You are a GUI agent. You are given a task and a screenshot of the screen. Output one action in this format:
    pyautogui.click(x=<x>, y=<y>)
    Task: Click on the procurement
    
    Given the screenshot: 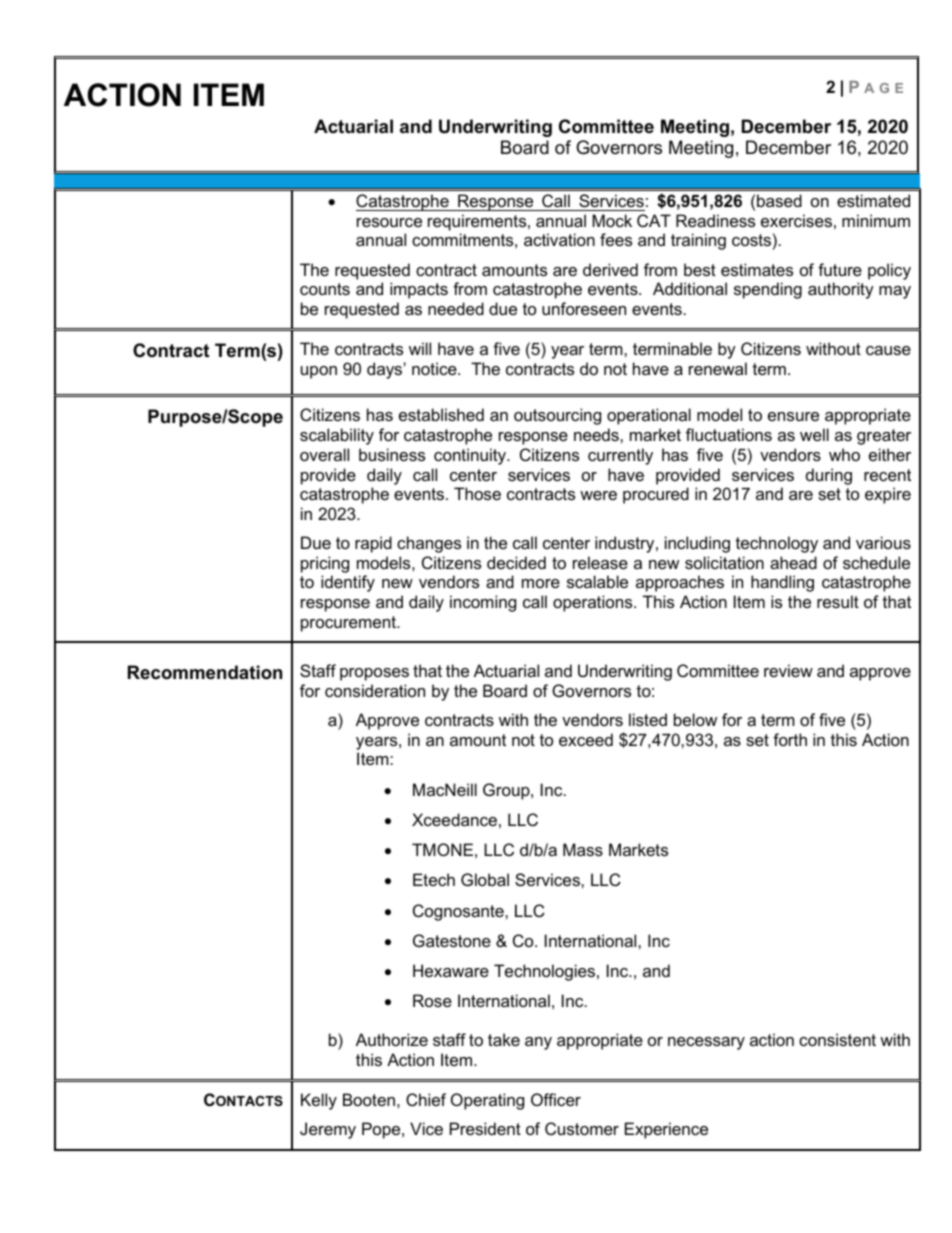 What is the action you would take?
    pyautogui.click(x=350, y=624)
